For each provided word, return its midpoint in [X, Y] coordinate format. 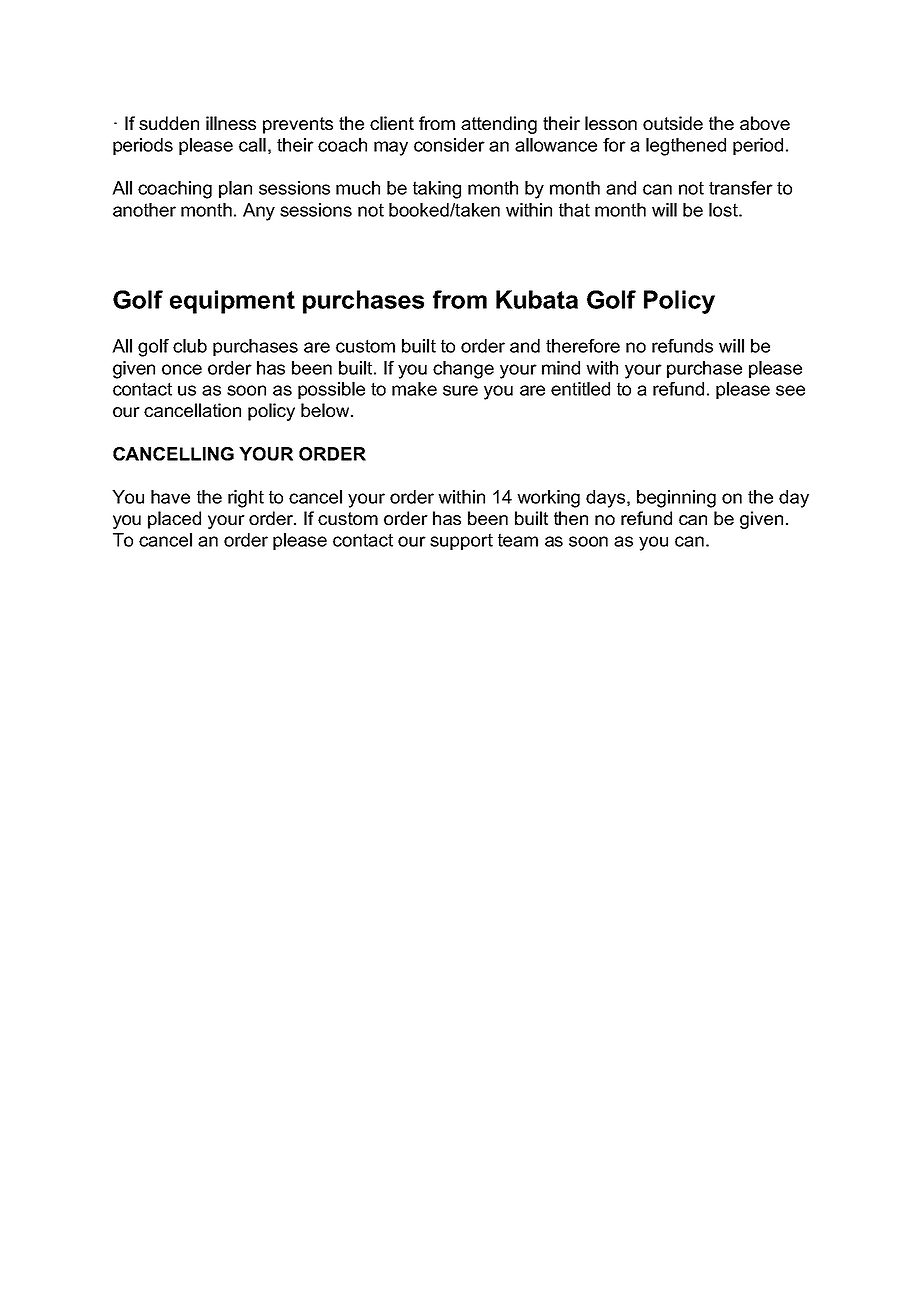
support [461, 541]
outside [673, 123]
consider [449, 145]
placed [174, 520]
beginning [676, 499]
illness [231, 123]
